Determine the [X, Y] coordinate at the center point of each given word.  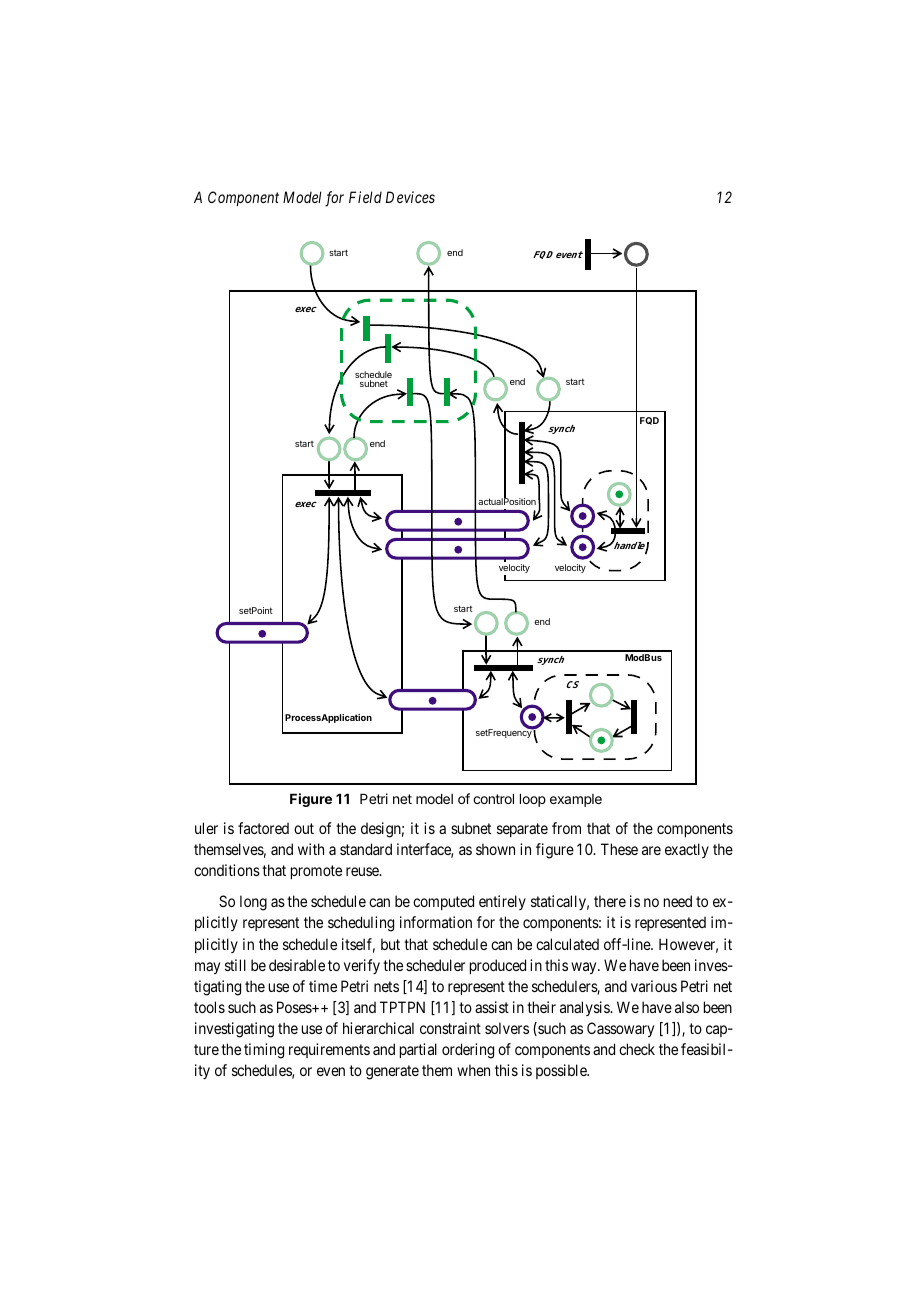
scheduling [361, 924]
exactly [687, 850]
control [493, 798]
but [390, 944]
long [253, 903]
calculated [567, 944]
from [566, 828]
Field [365, 197]
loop [533, 800]
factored [263, 828]
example [576, 800]
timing [264, 1051]
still [235, 965]
